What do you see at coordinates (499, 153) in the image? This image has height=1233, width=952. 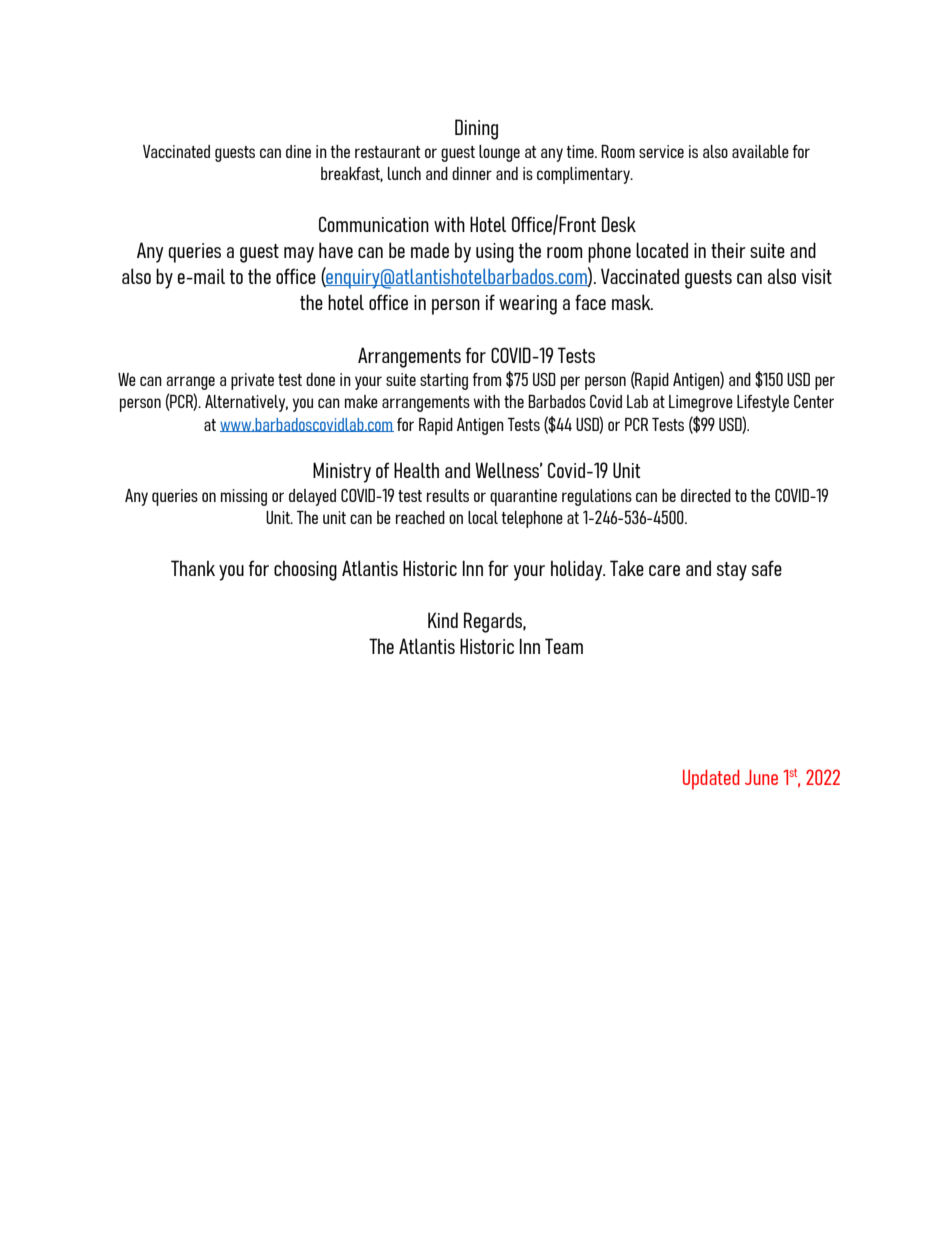 I see `lounge` at bounding box center [499, 153].
